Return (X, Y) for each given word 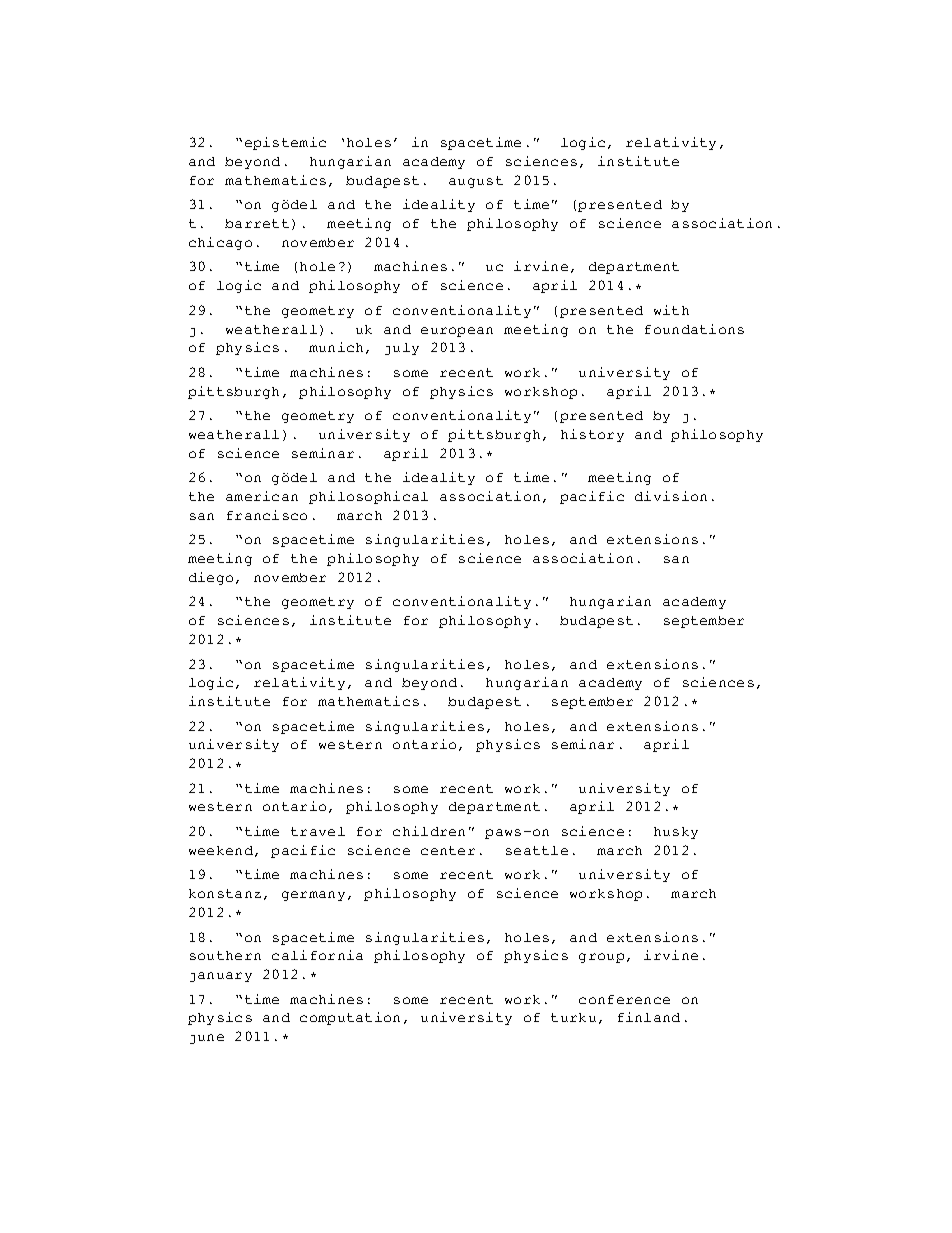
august (476, 182)
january (221, 977)
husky (676, 833)
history (592, 435)
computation (350, 1018)
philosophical (368, 497)
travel (318, 831)
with (671, 310)
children (429, 831)
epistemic (285, 143)
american (262, 496)
